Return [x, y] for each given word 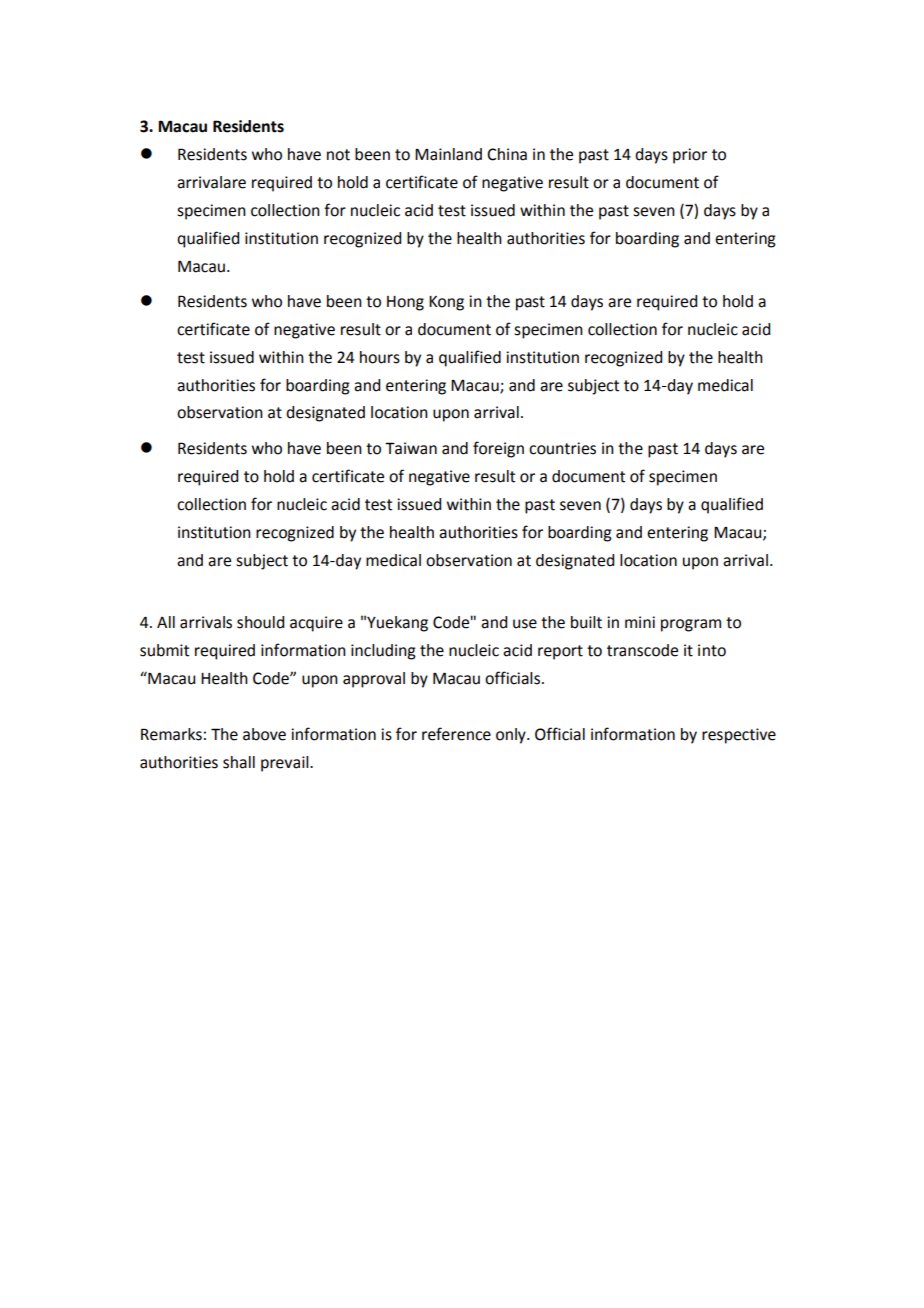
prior [690, 156]
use [525, 624]
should [260, 622]
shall [239, 762]
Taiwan [411, 448]
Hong [405, 303]
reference [456, 734]
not [338, 155]
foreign [498, 449]
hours [380, 357]
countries [562, 448]
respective [739, 736]
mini [640, 622]
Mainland [448, 154]
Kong [446, 303]
